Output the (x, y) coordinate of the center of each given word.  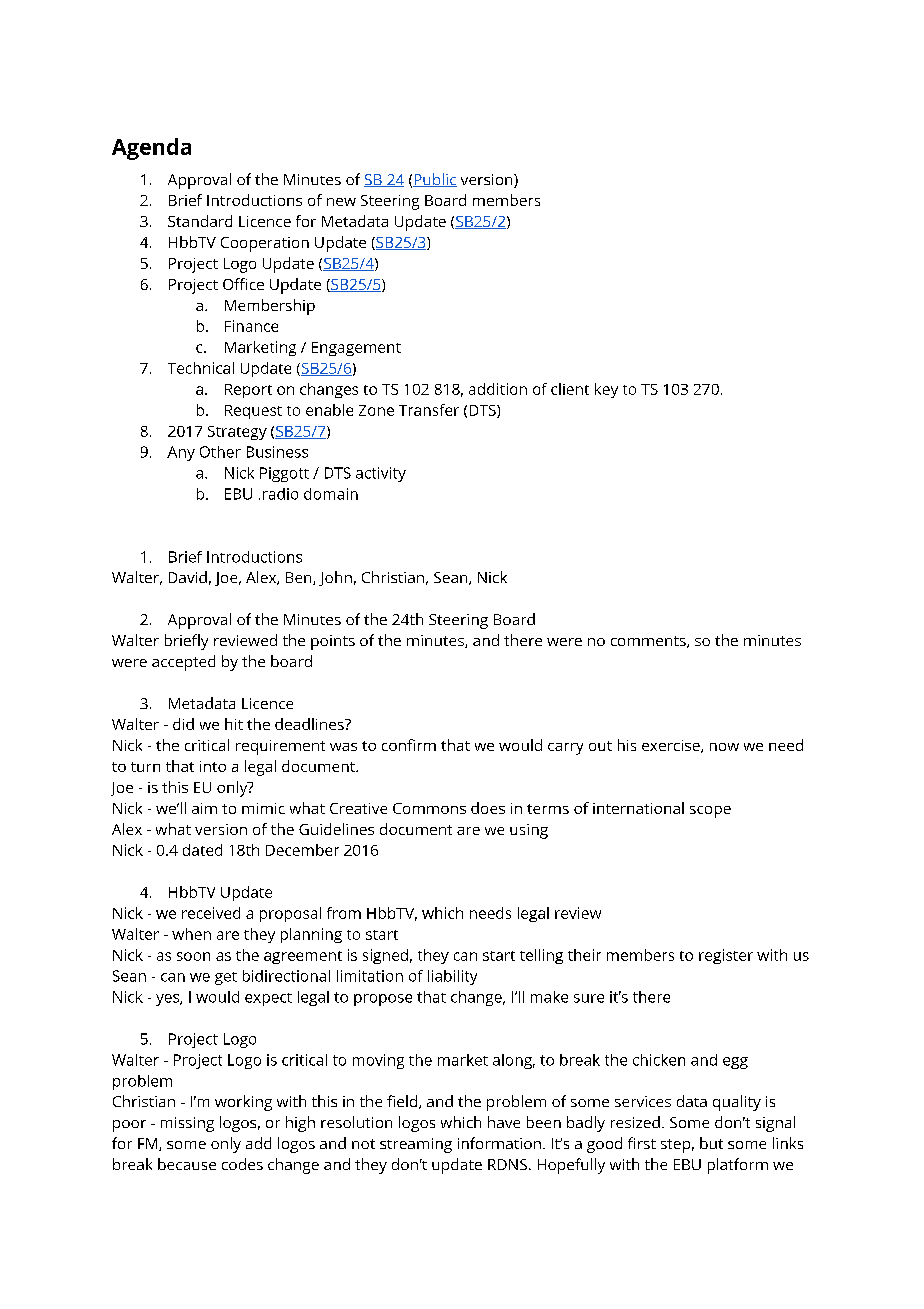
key (606, 390)
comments (649, 642)
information (499, 1143)
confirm (409, 745)
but (711, 1143)
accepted (183, 663)
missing (187, 1124)
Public (435, 180)
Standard (200, 221)
